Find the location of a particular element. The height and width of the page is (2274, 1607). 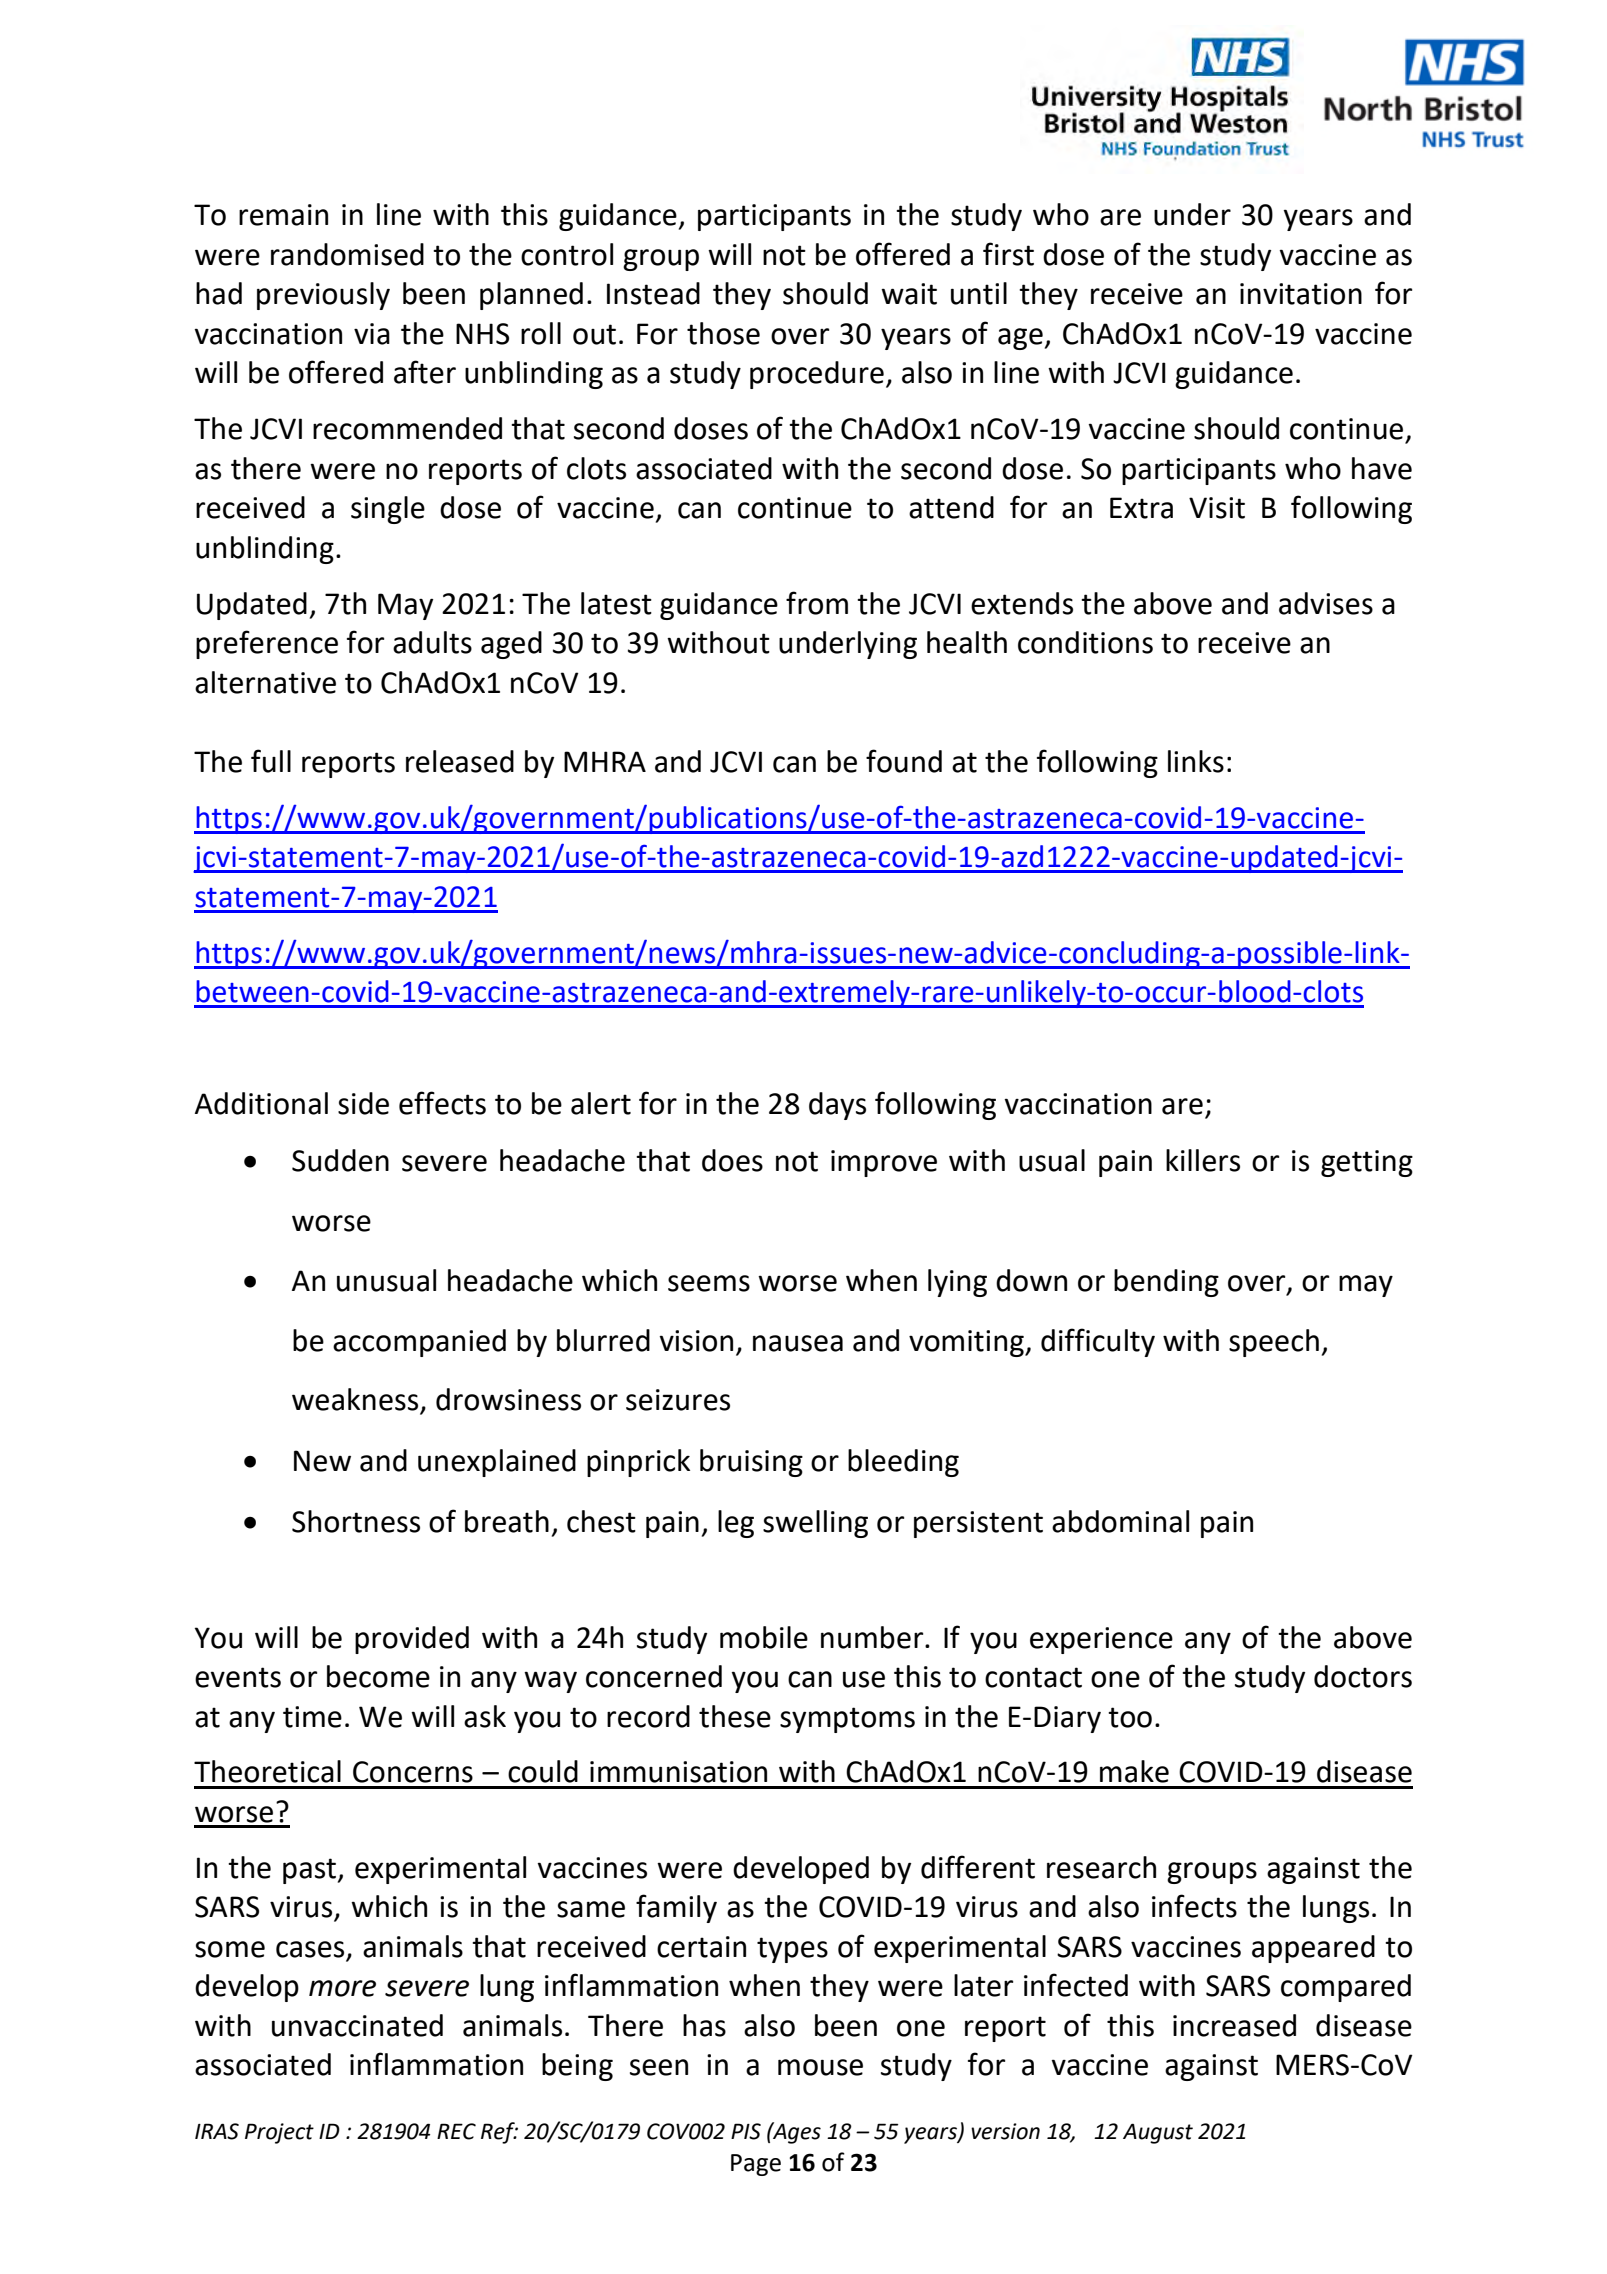

full is located at coordinates (271, 761).
